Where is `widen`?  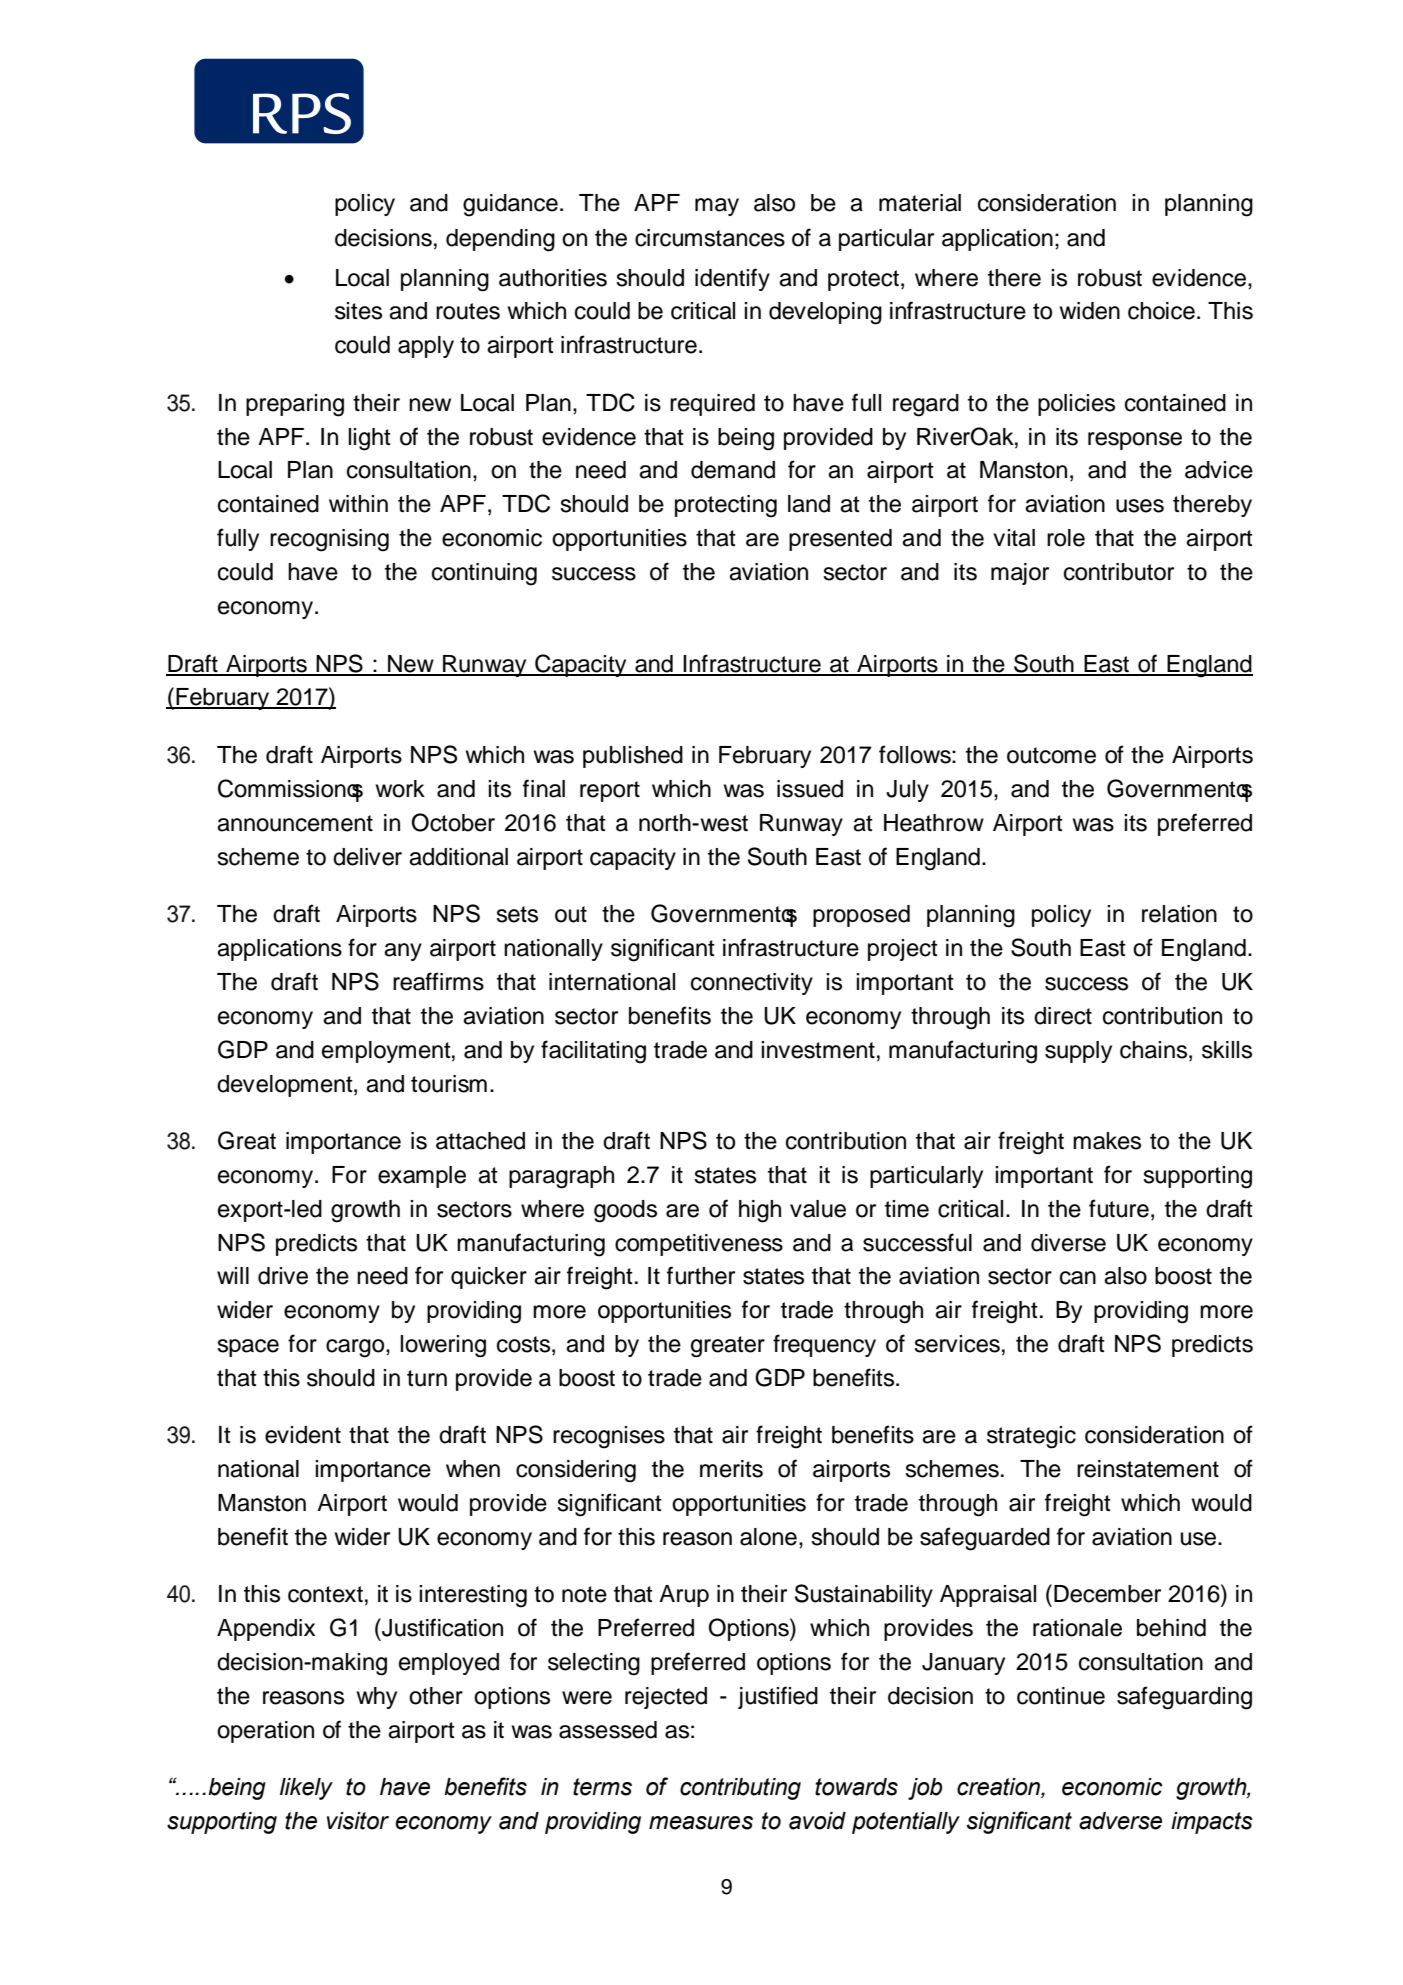 widen is located at coordinates (1090, 311).
